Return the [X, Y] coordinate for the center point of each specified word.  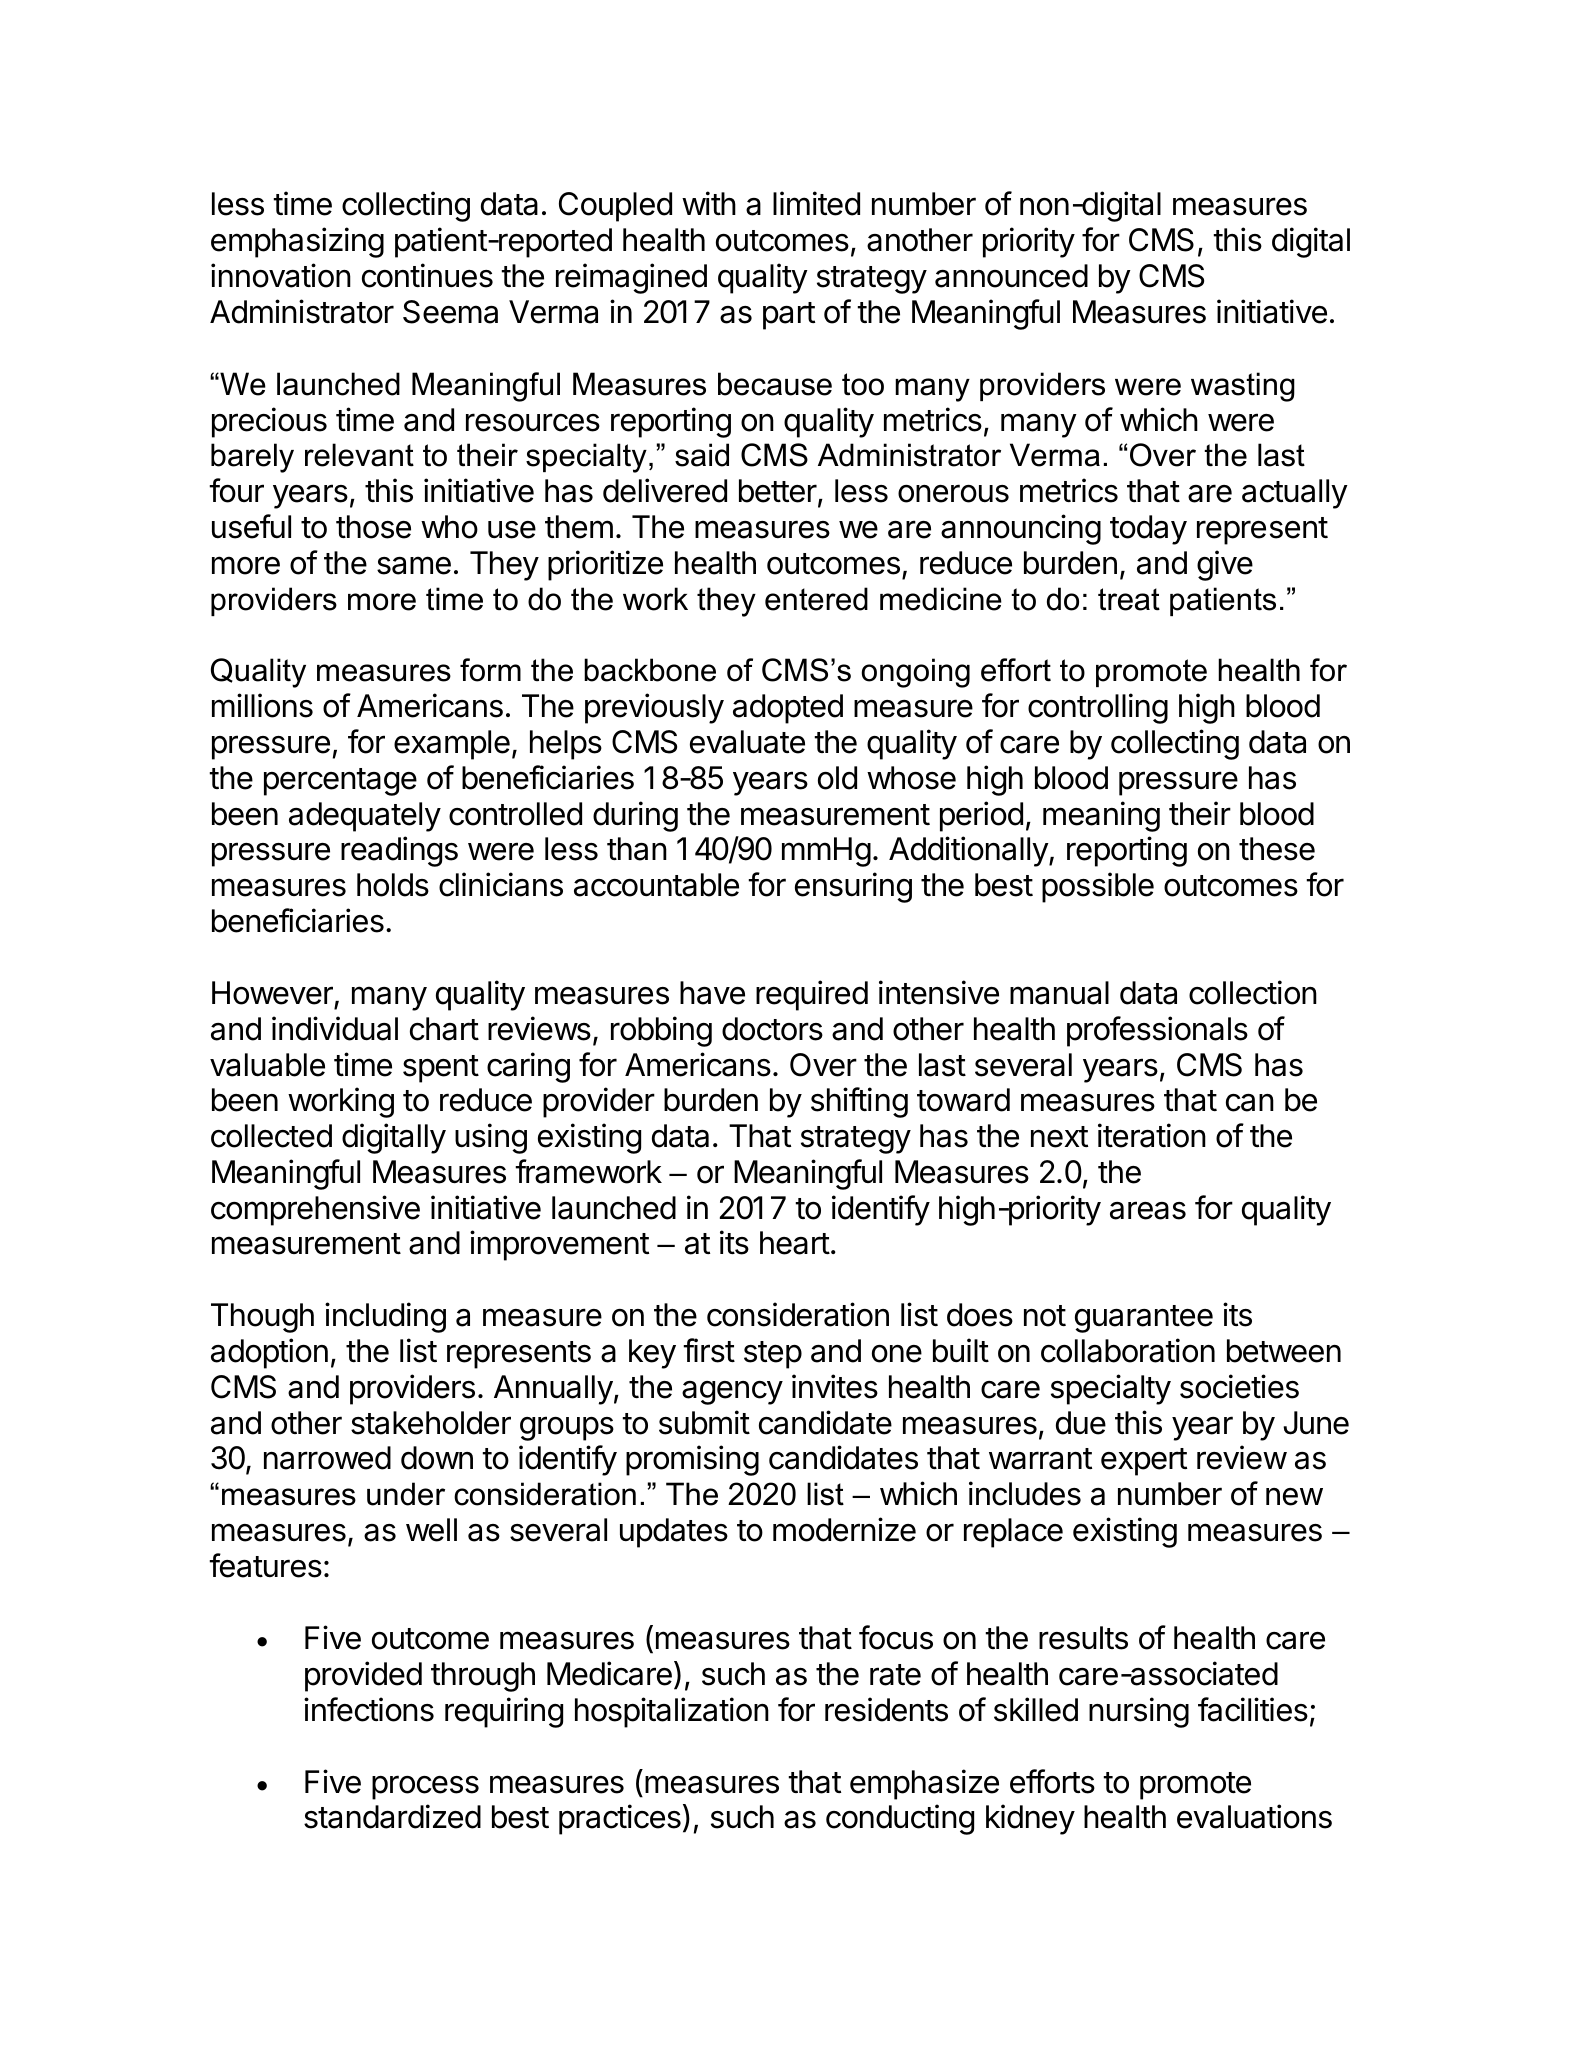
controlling [1098, 708]
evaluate [747, 742]
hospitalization [672, 1712]
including [385, 1317]
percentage [340, 782]
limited [816, 203]
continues [427, 275]
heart [795, 1243]
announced [1011, 276]
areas [1148, 1210]
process [425, 1787]
